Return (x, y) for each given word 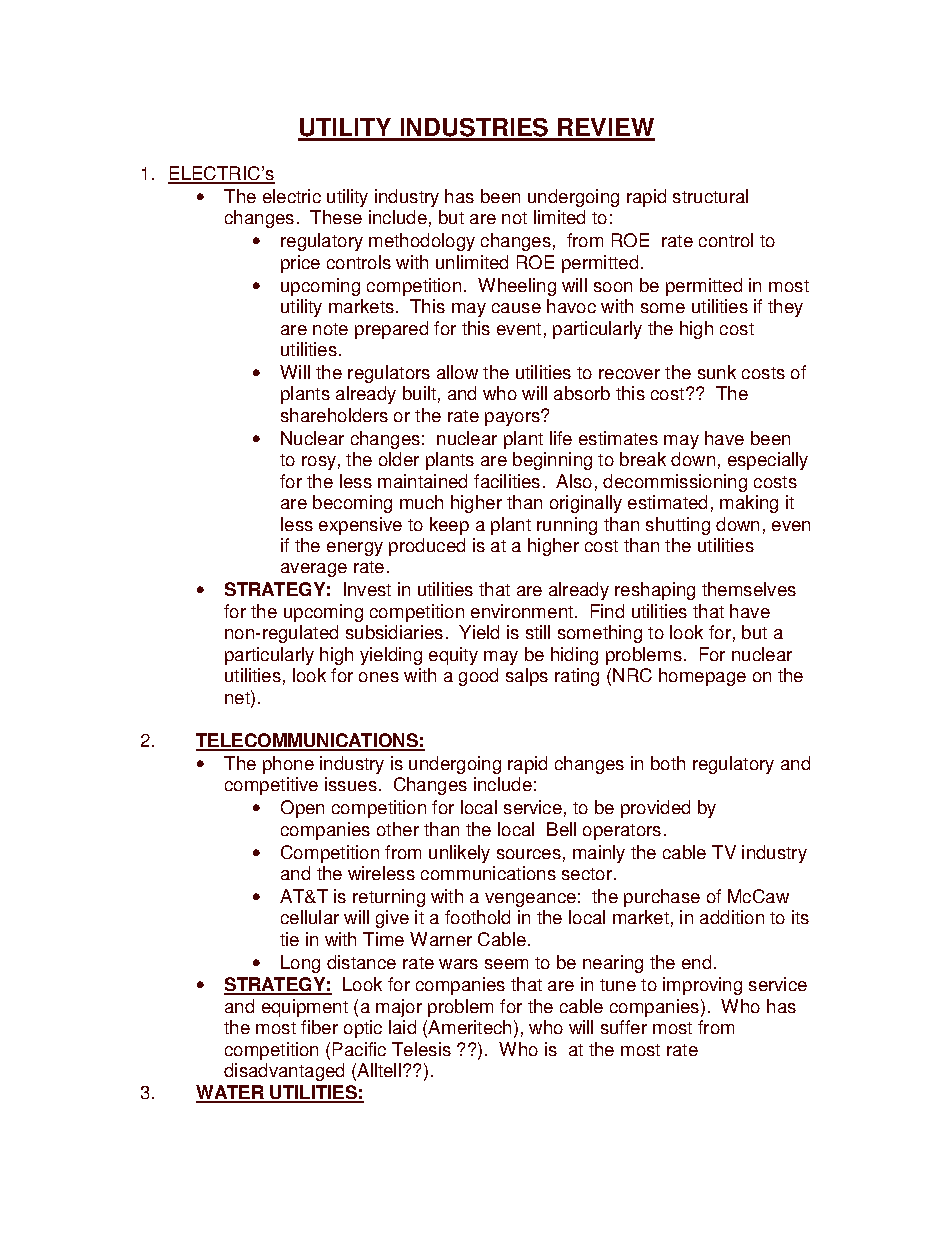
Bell (561, 829)
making (749, 504)
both (668, 763)
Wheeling (517, 287)
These (336, 217)
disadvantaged (284, 1072)
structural (710, 196)
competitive (271, 786)
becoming (352, 504)
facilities (507, 481)
